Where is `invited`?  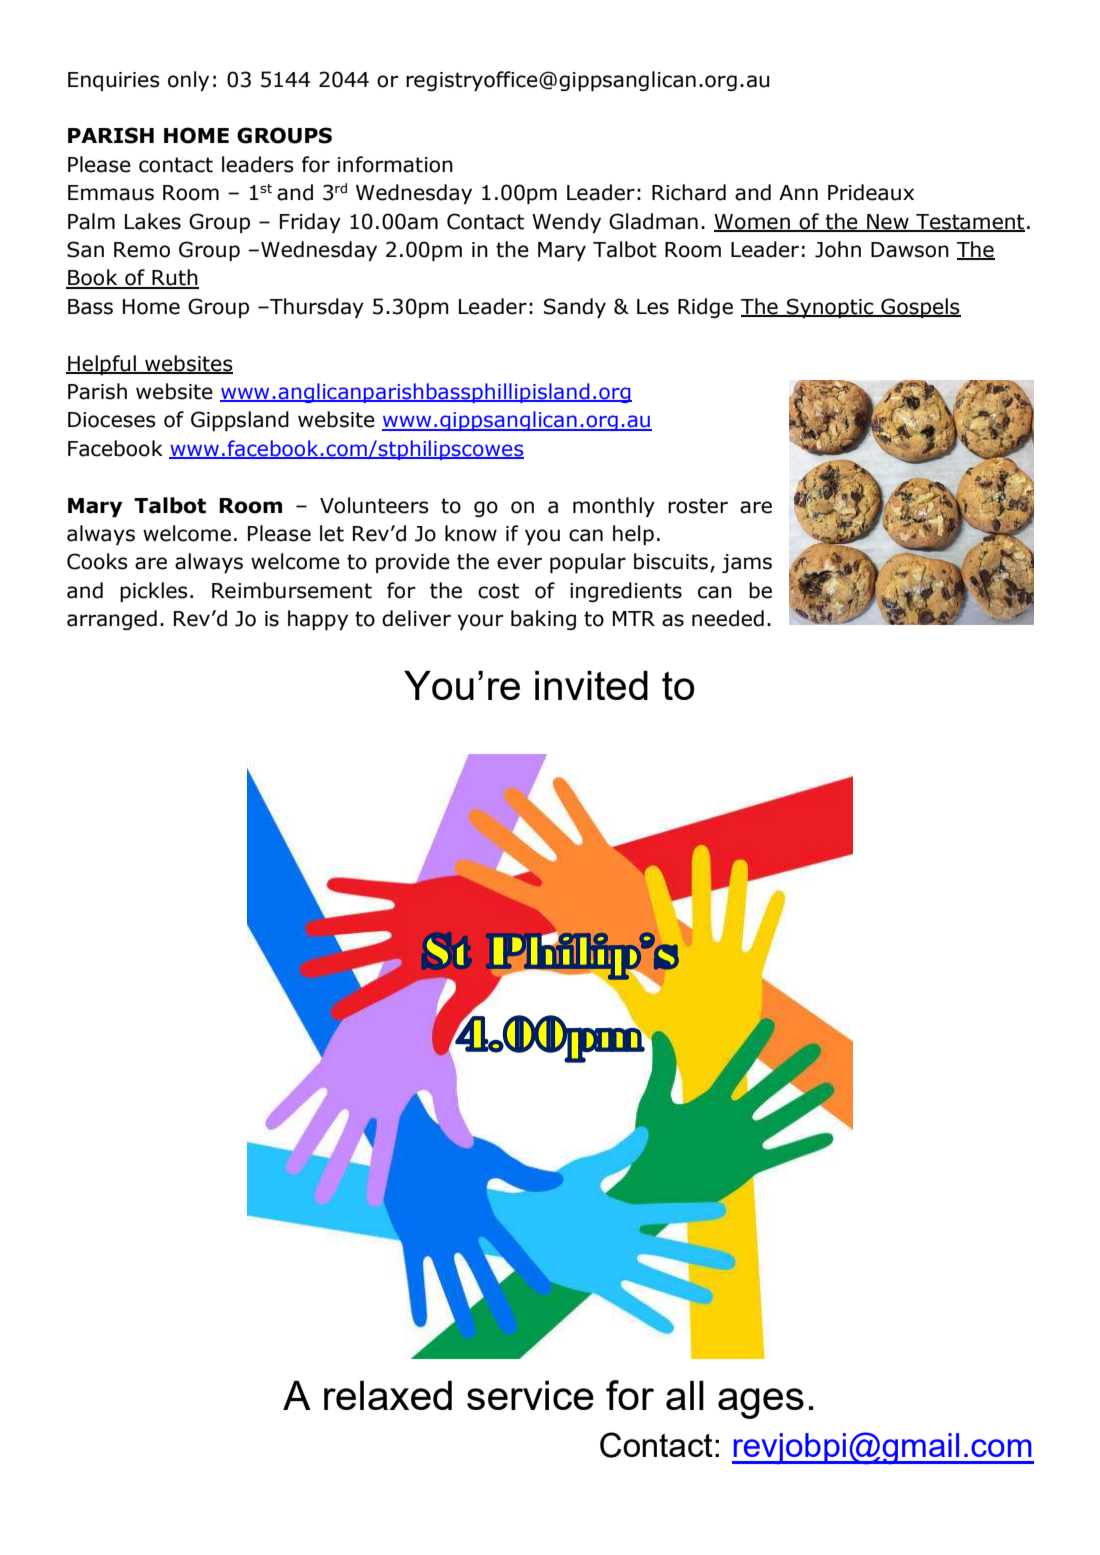 invited is located at coordinates (591, 685).
